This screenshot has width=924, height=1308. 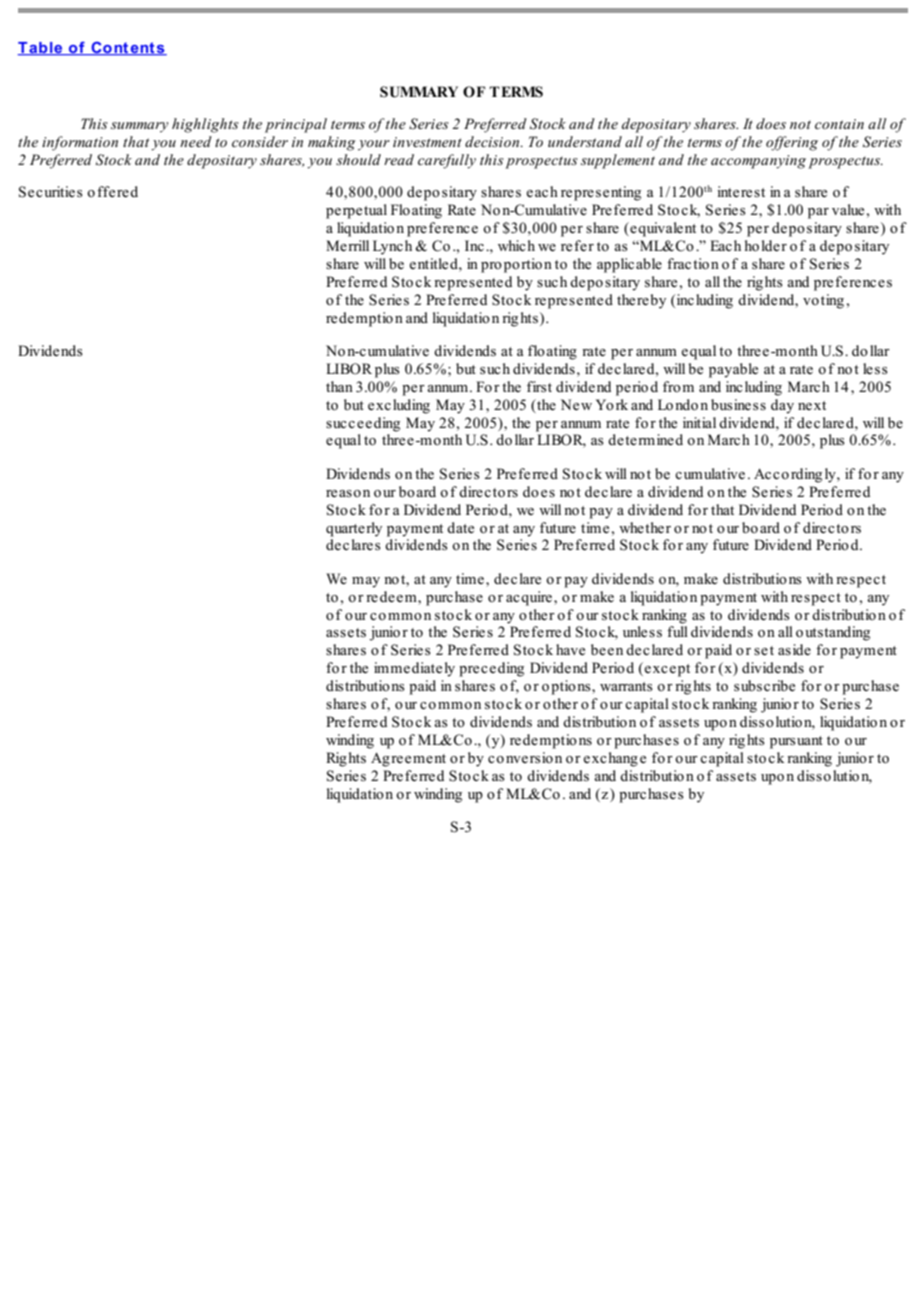 I want to click on business, so click(x=738, y=405).
